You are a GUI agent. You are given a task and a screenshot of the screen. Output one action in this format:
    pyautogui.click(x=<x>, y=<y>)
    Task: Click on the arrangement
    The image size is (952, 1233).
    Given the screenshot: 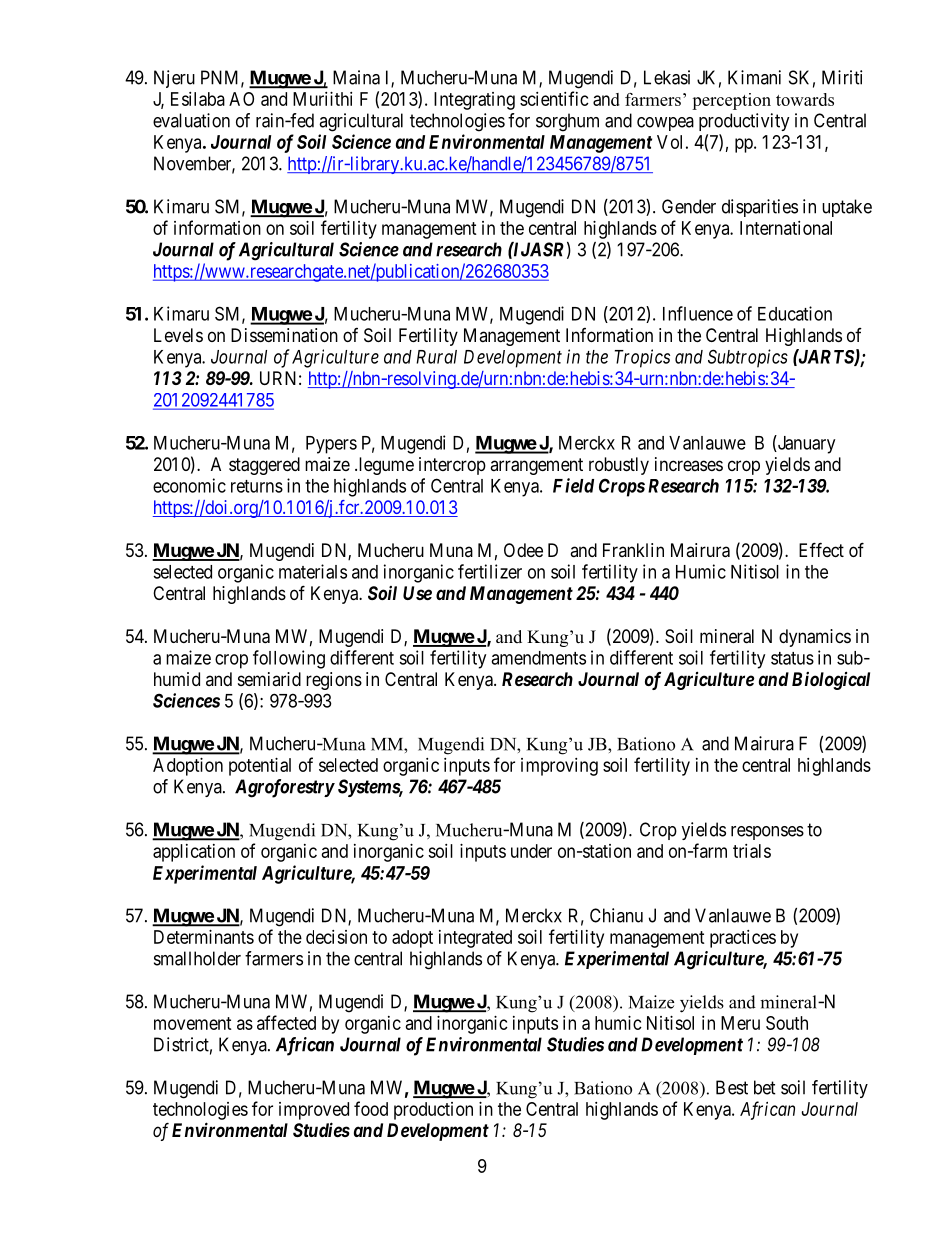 What is the action you would take?
    pyautogui.click(x=536, y=466)
